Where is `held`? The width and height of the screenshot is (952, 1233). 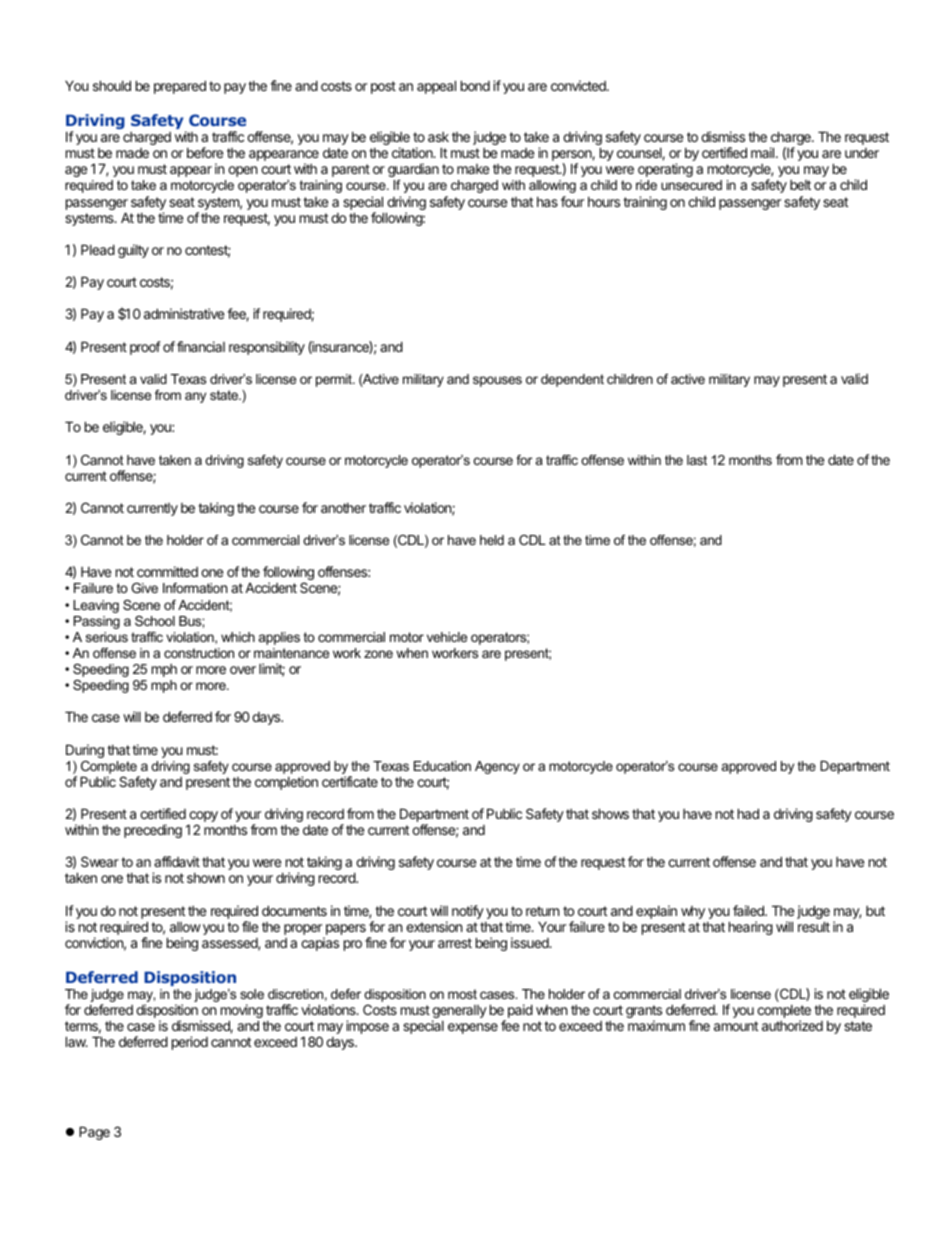 held is located at coordinates (492, 540).
